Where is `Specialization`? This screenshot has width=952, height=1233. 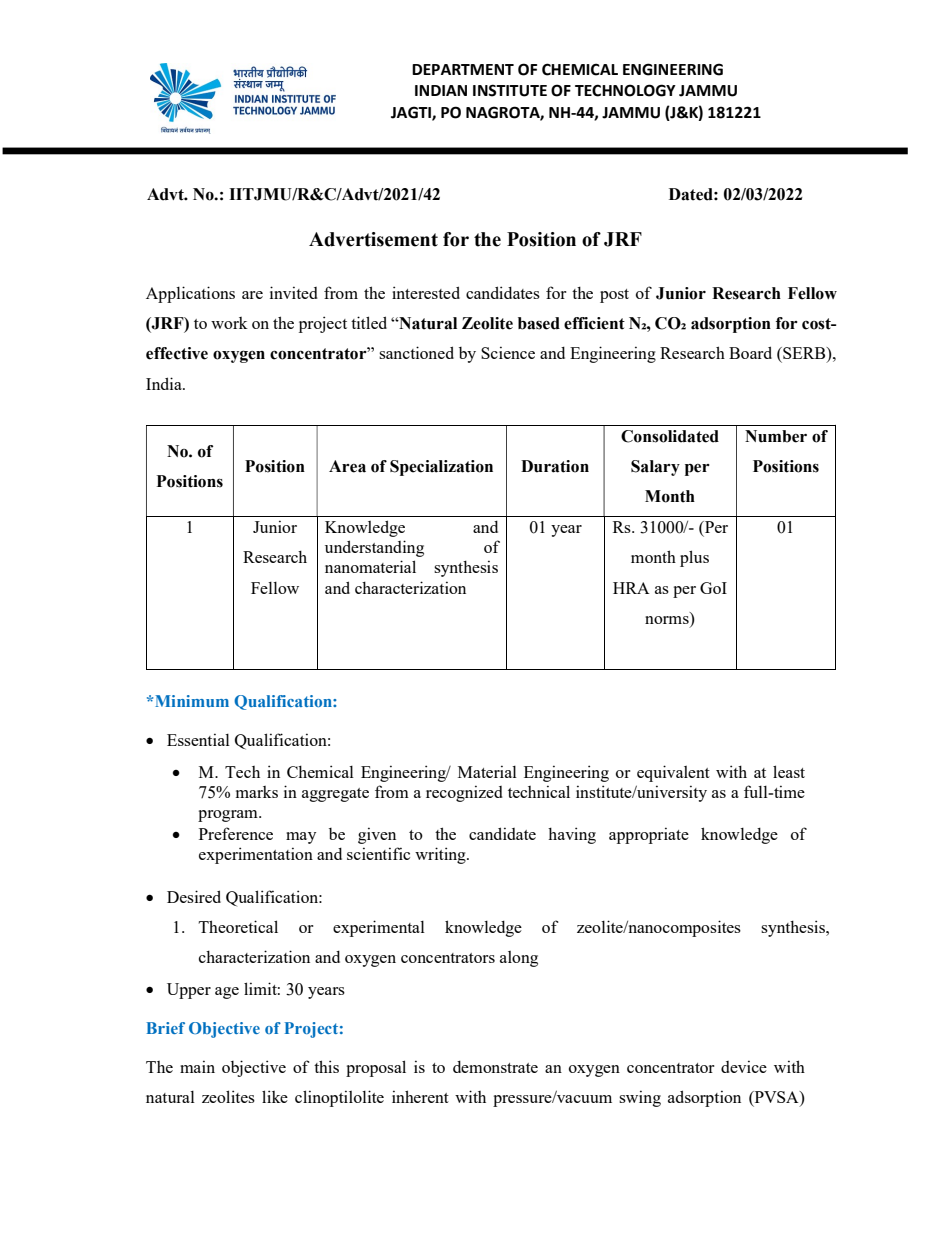
Specialization is located at coordinates (441, 468).
